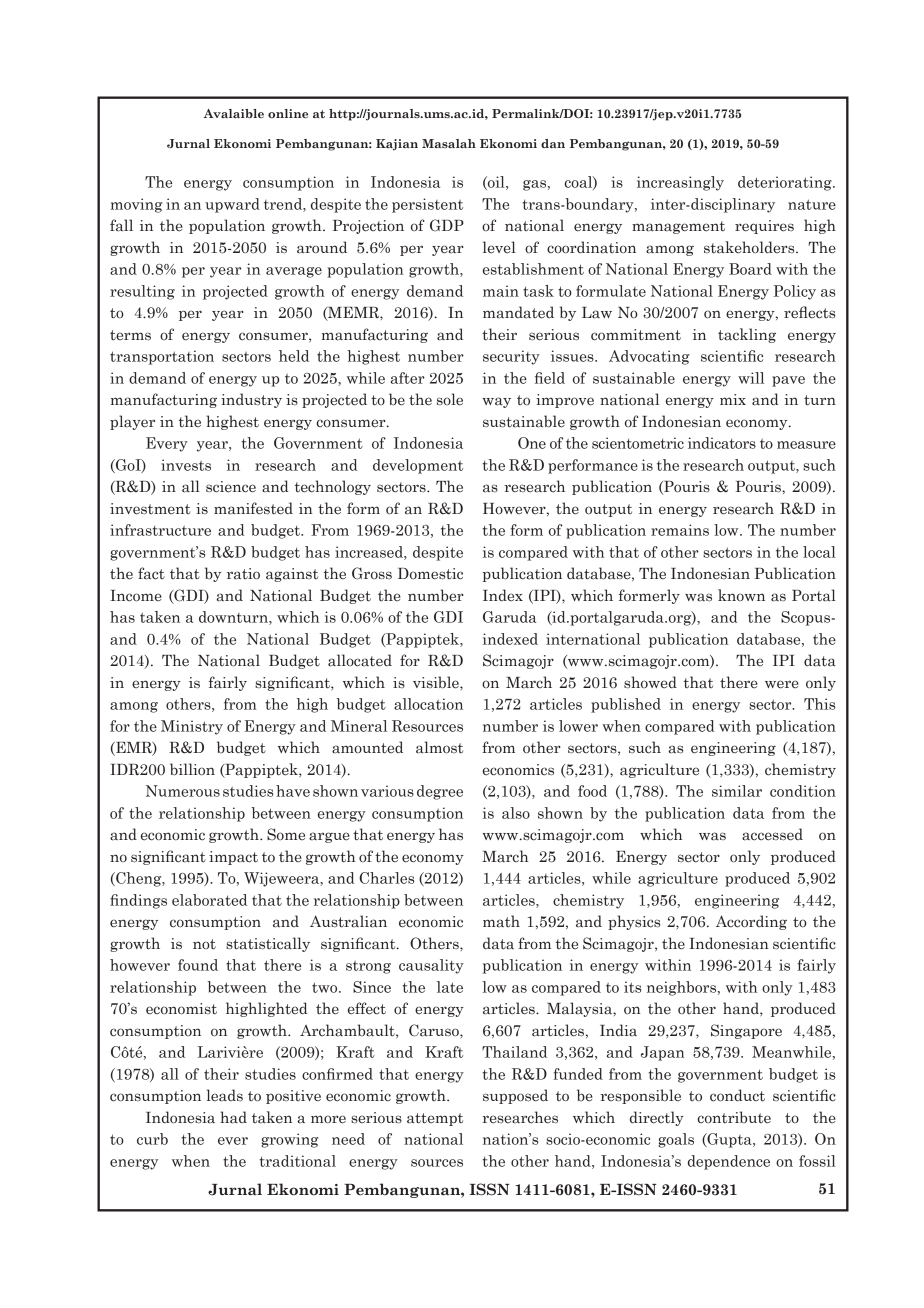 This document has height=1308, width=924. What do you see at coordinates (751, 922) in the document?
I see `According` at bounding box center [751, 922].
